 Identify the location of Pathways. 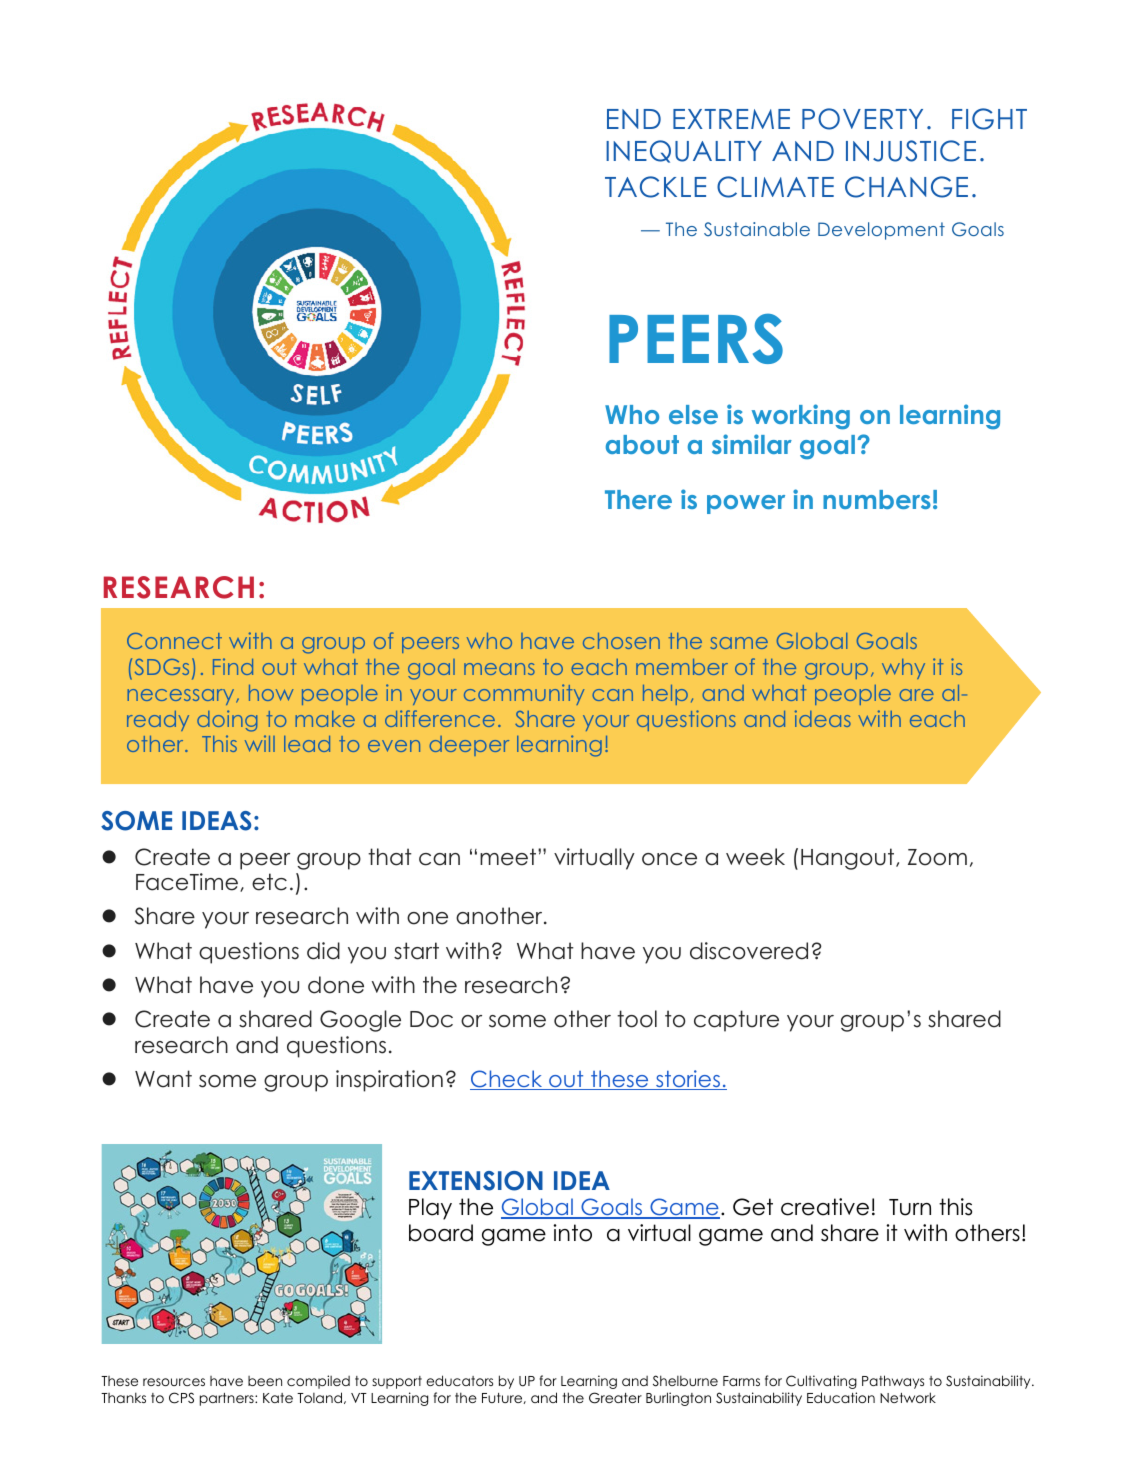
(893, 1382).
